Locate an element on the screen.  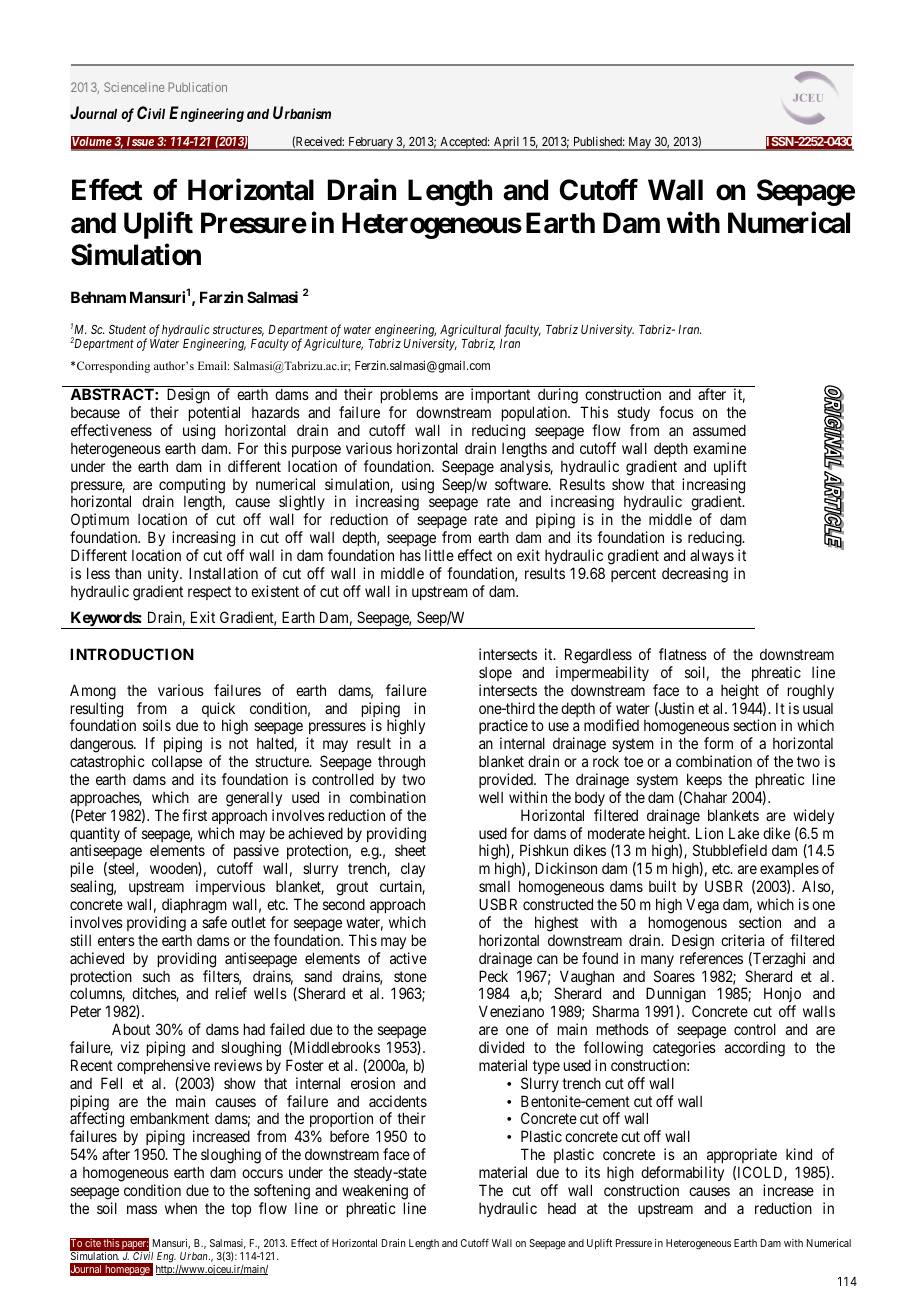
weakening is located at coordinates (375, 1192).
